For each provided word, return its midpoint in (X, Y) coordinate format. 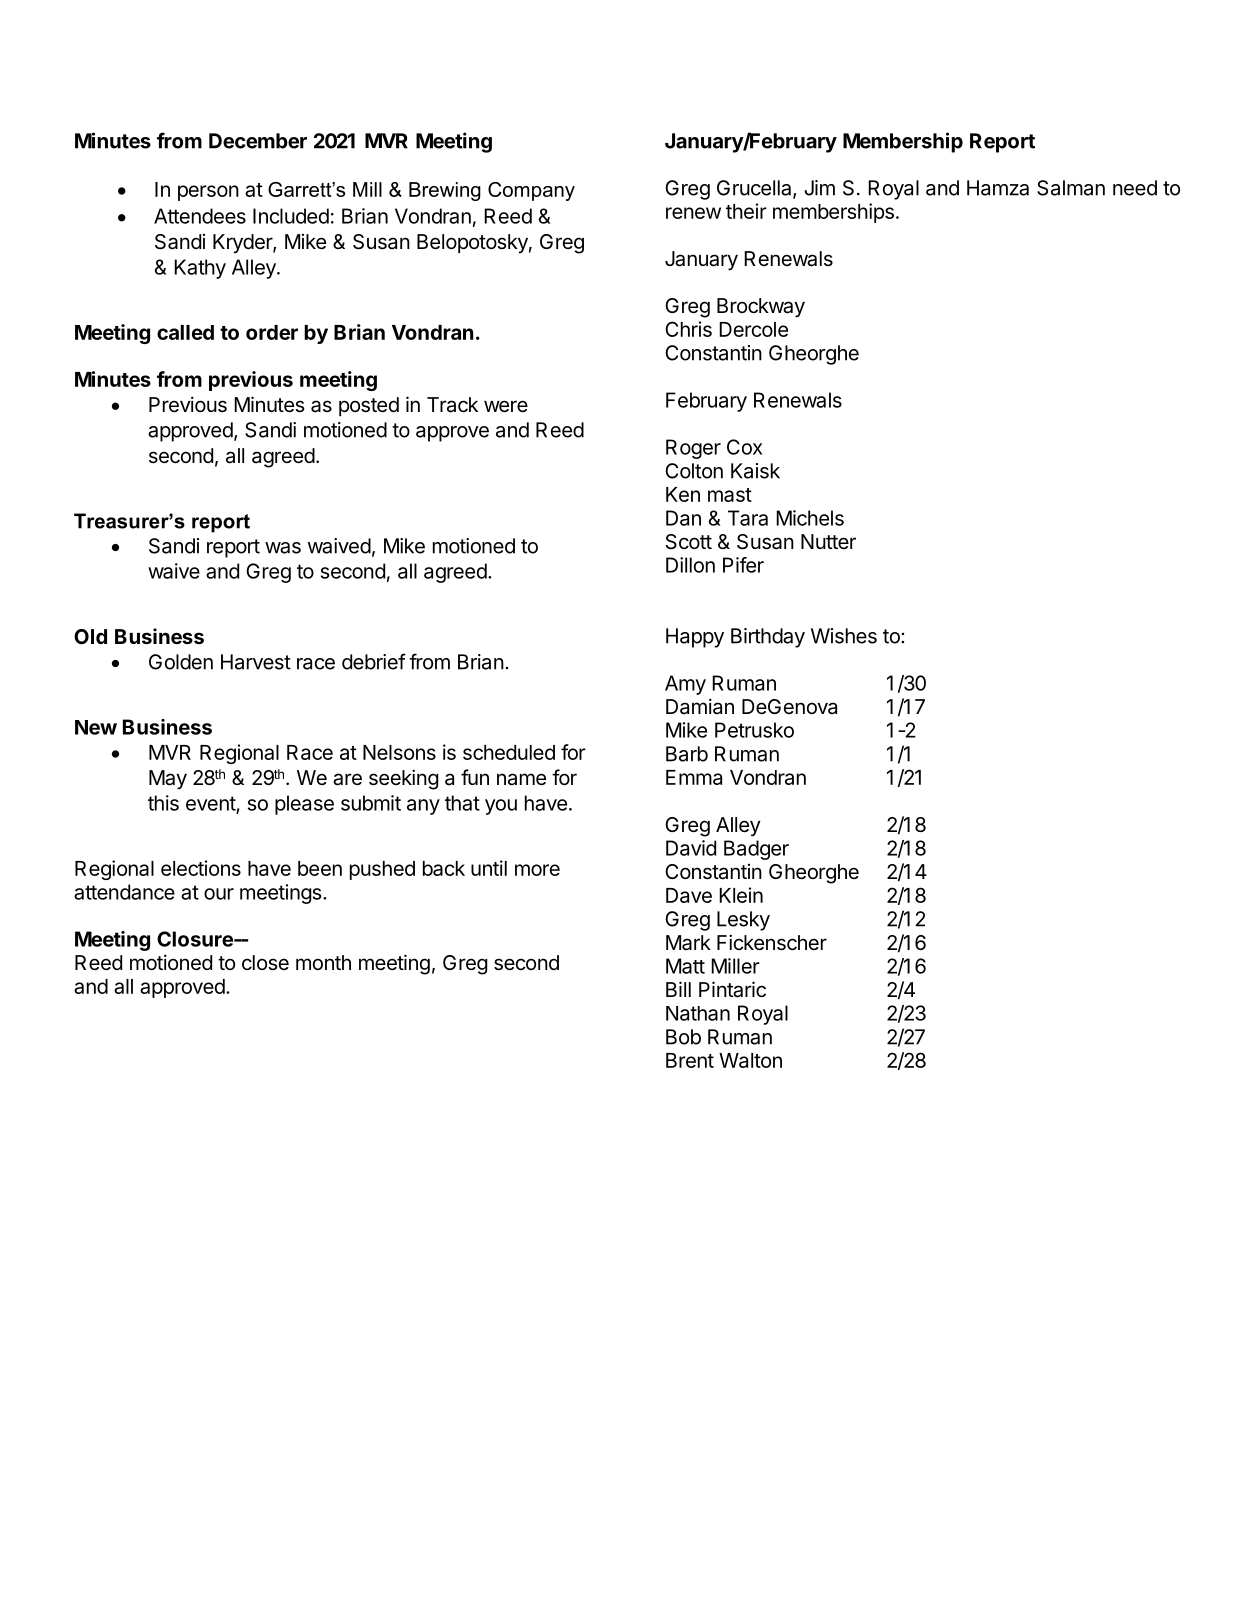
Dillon (690, 565)
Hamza (998, 188)
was (283, 548)
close (265, 962)
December (258, 141)
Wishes (844, 636)
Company (531, 191)
